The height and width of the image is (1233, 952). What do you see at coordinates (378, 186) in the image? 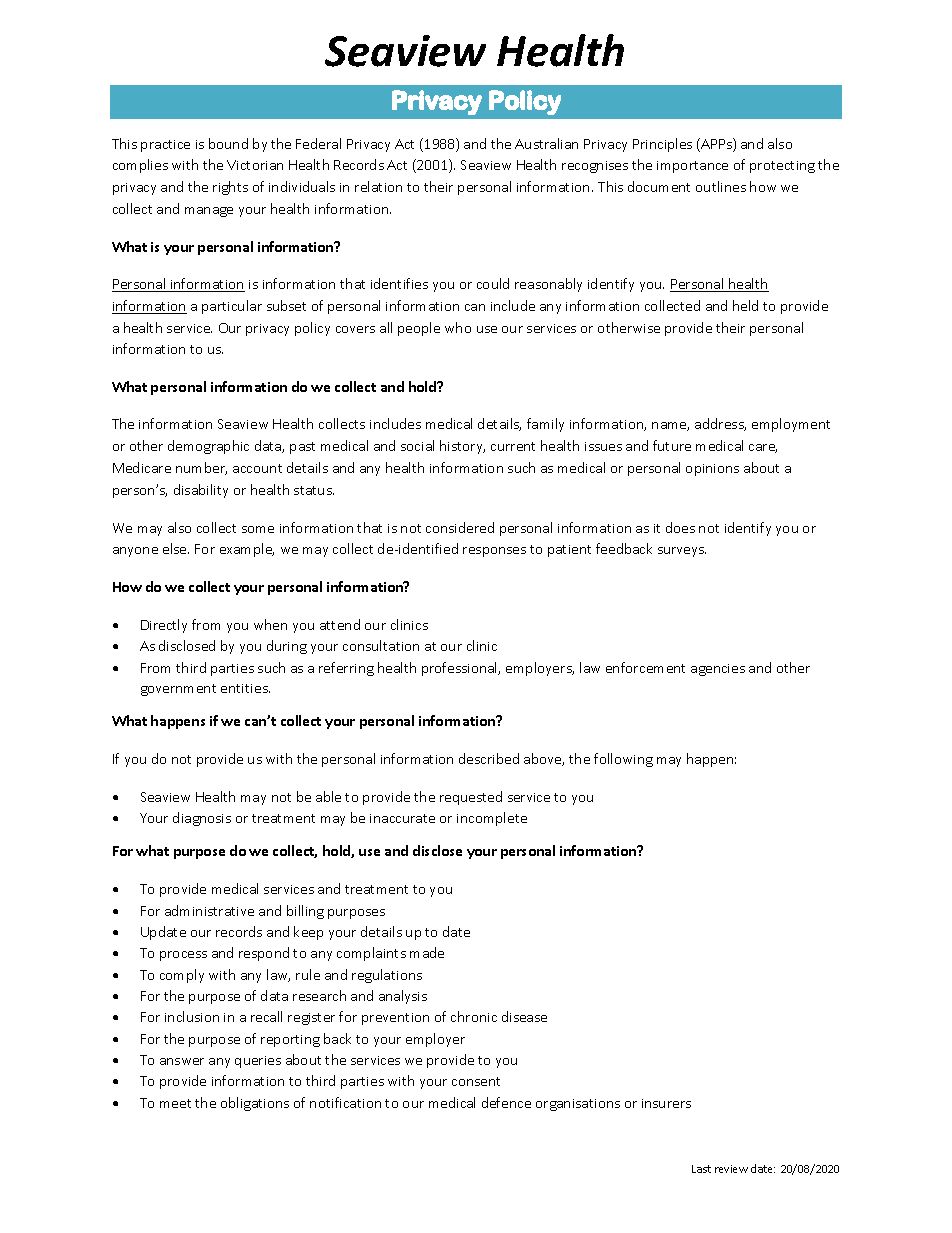
I see `relation` at bounding box center [378, 186].
